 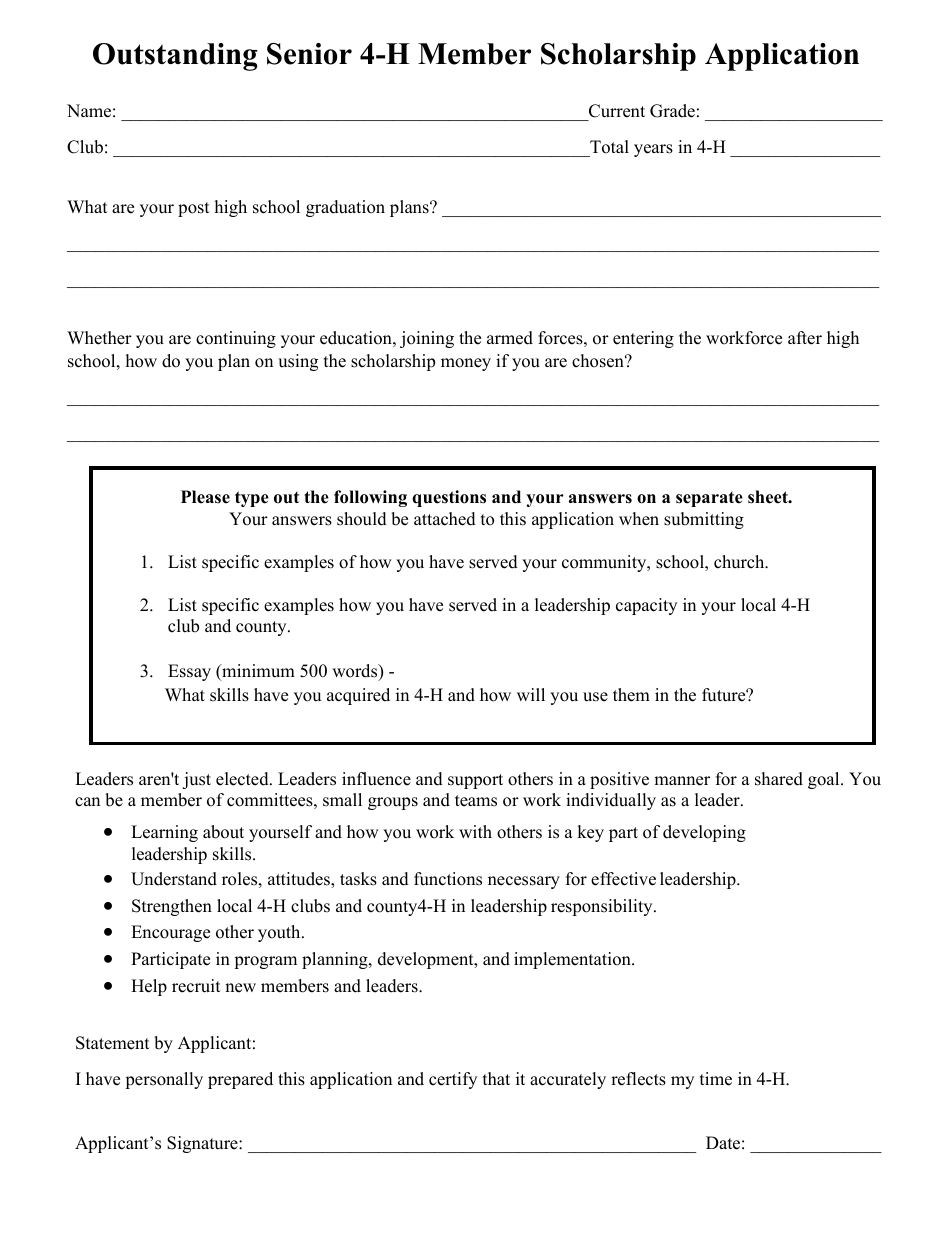 I want to click on joining, so click(x=427, y=339).
